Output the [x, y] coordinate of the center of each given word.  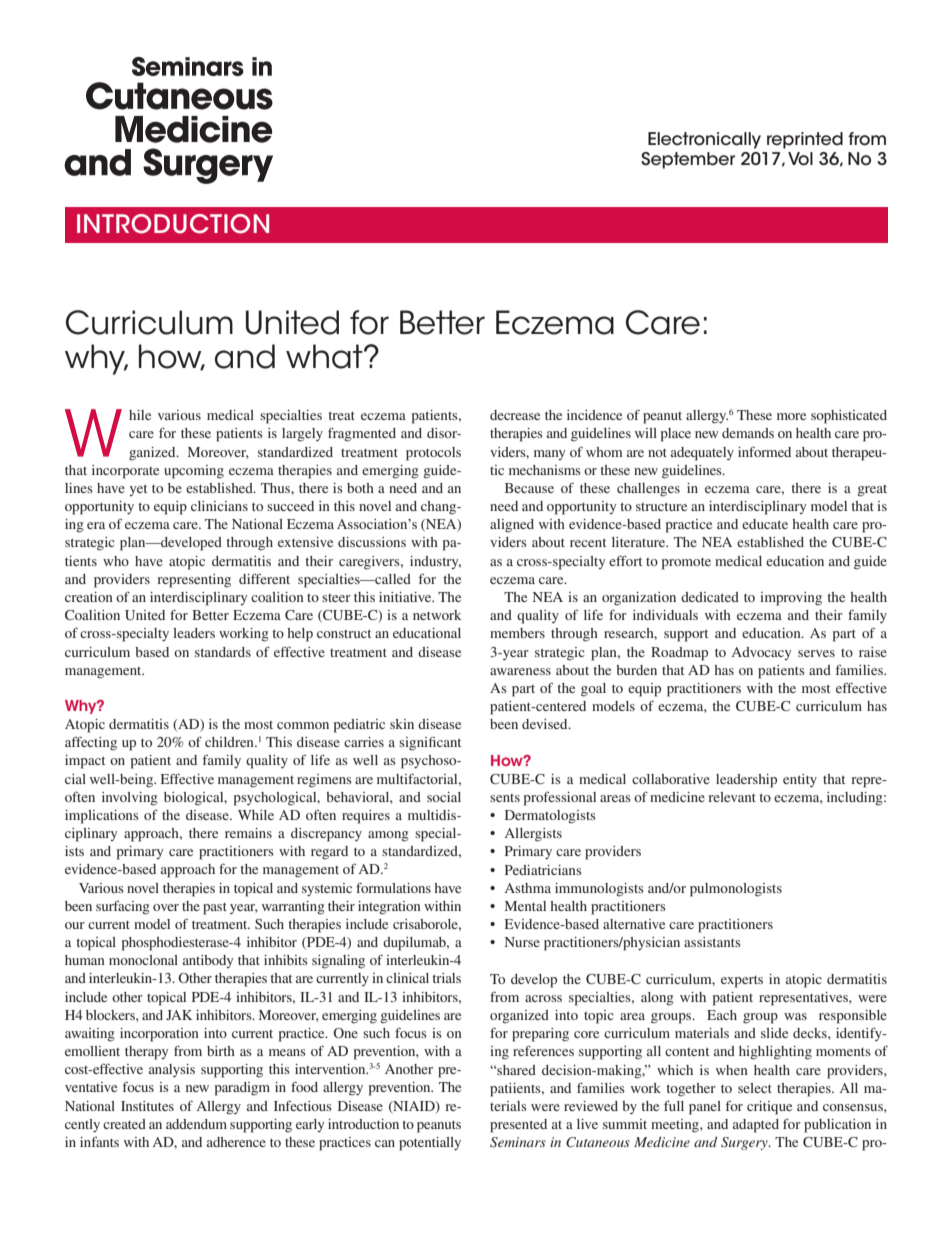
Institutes [147, 1106]
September [688, 160]
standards [223, 652]
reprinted [805, 140]
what [325, 356]
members [517, 633]
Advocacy [762, 653]
